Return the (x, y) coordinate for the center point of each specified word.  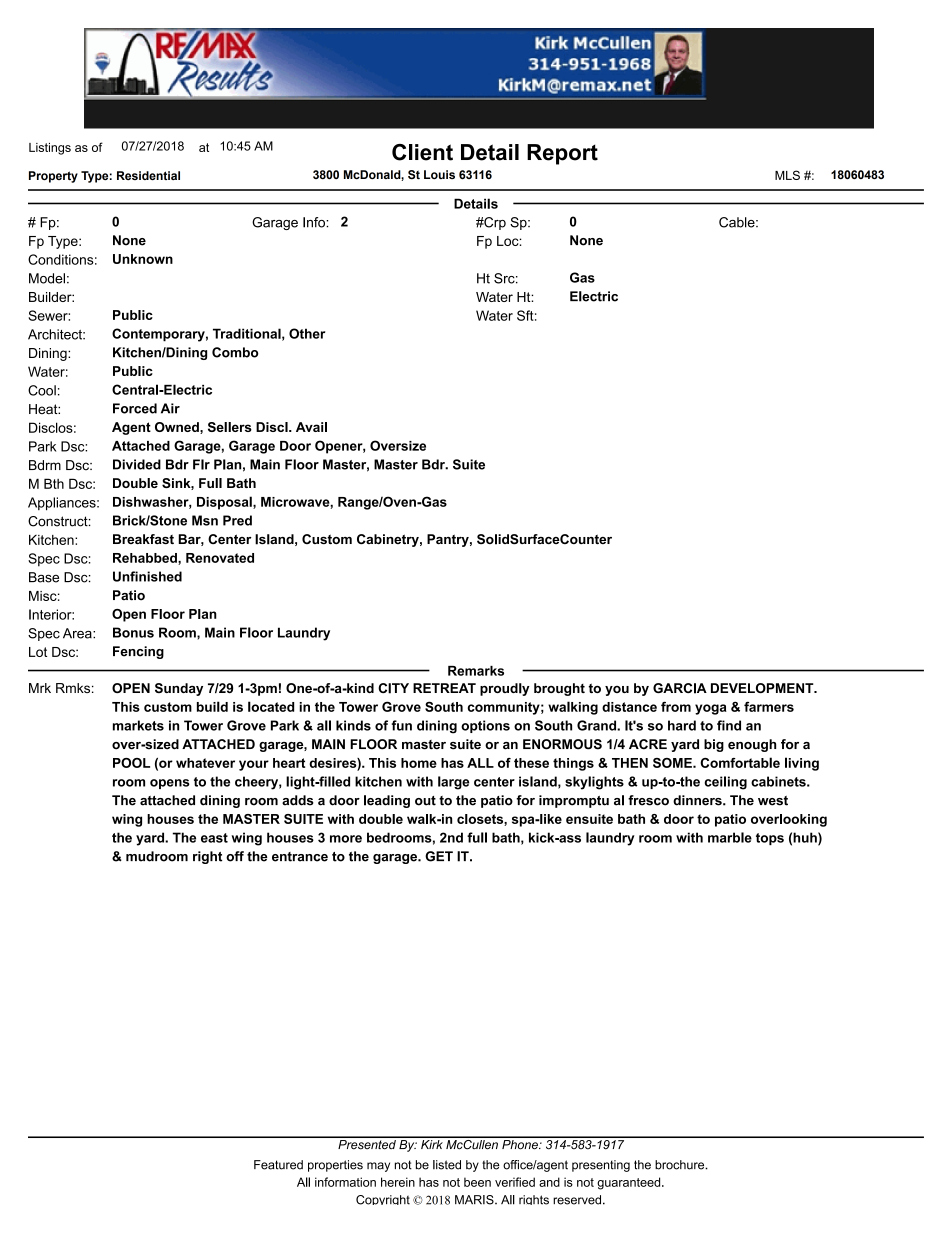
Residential (148, 175)
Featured (278, 1165)
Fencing (138, 652)
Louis (439, 174)
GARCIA (680, 688)
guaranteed (630, 1183)
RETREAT (444, 688)
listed (447, 1165)
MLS (787, 175)
